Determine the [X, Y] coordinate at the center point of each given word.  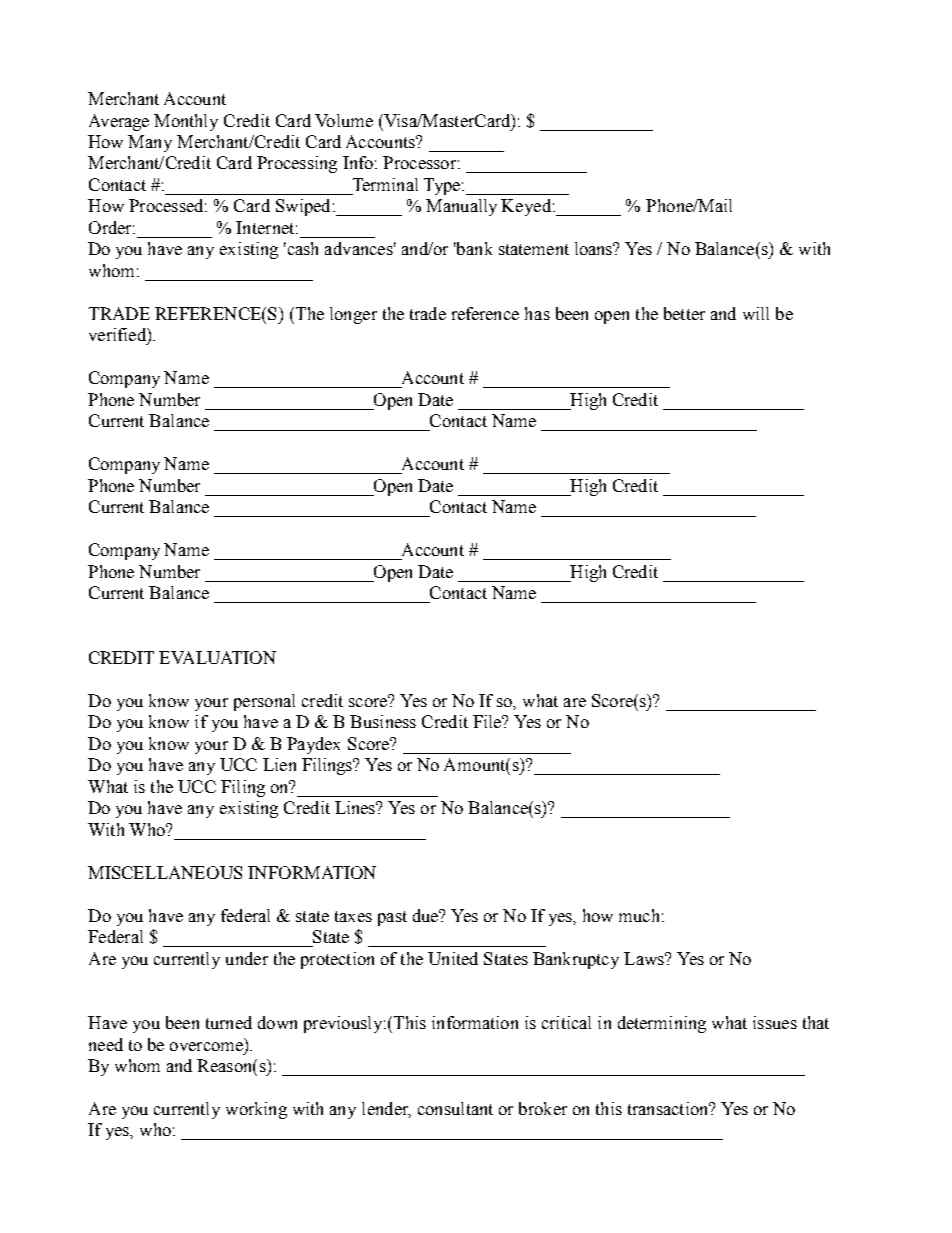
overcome [206, 1046]
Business [383, 721]
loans [595, 248]
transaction [669, 1108]
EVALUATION [217, 657]
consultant [455, 1108]
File [488, 721]
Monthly [186, 122]
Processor [419, 162]
